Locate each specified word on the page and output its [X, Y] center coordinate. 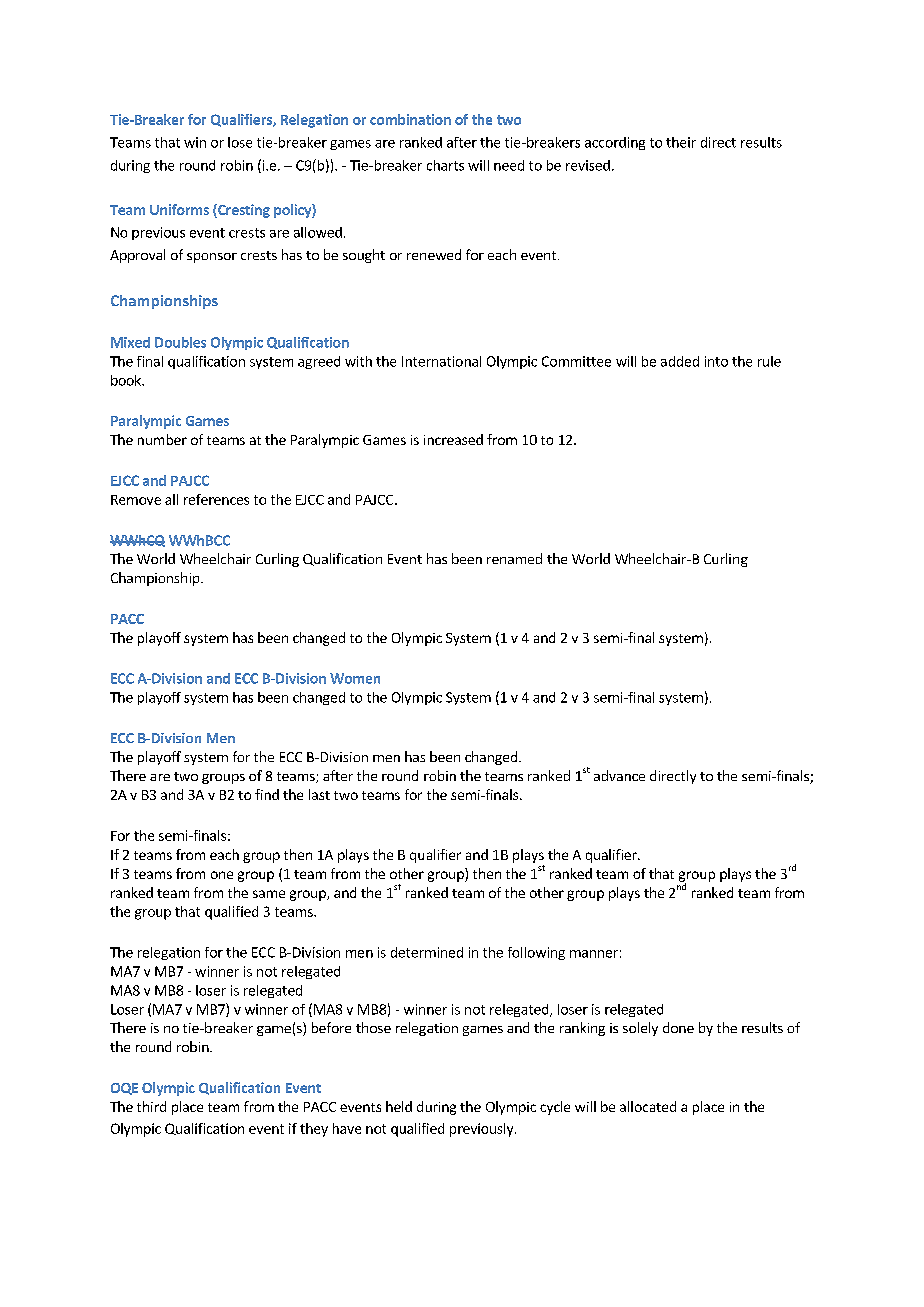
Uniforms [179, 209]
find [267, 794]
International [441, 361]
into [716, 361]
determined [427, 952]
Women [355, 678]
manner [594, 954]
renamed [514, 558]
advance [619, 775]
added [680, 361]
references [216, 499]
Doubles [180, 342]
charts [445, 165]
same [269, 894]
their [681, 142]
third [151, 1106]
